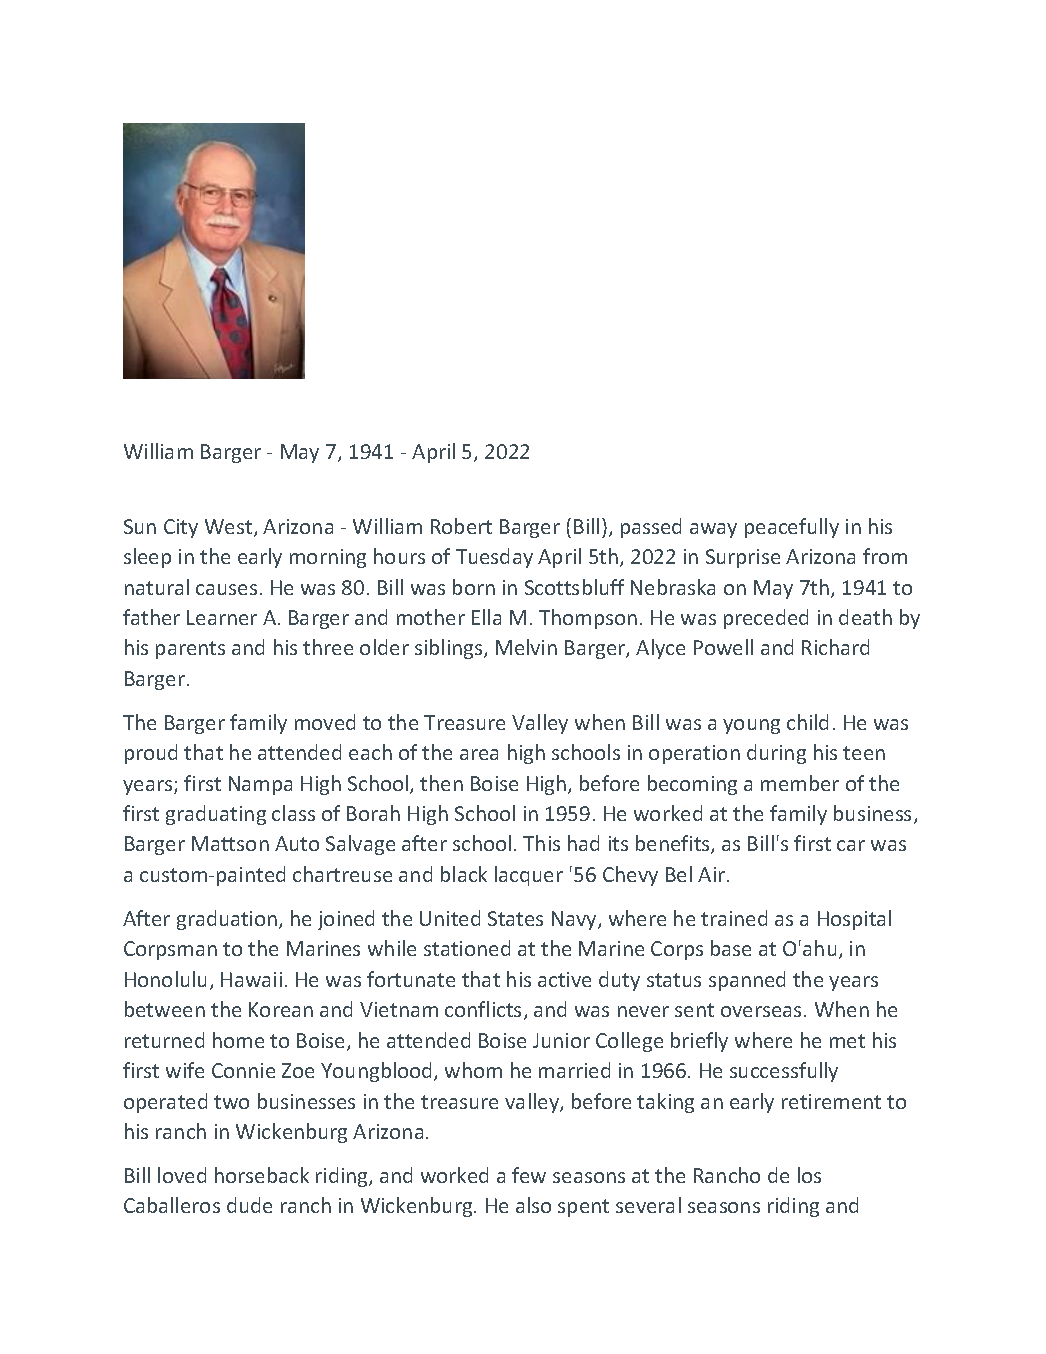  I want to click on Tuesday, so click(494, 558).
